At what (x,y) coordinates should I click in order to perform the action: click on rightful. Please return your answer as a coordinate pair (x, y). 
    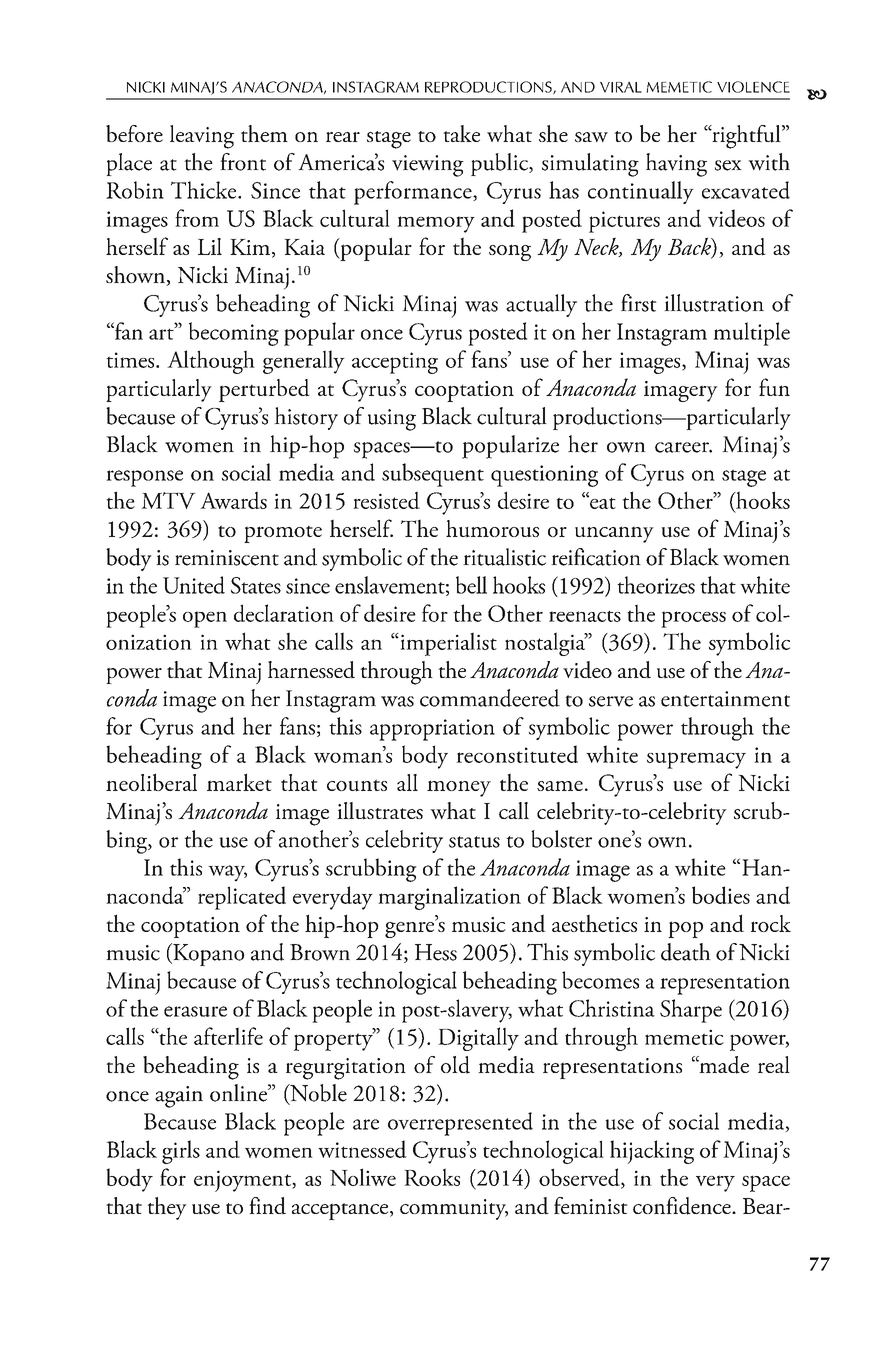
    Looking at the image, I should click on (746, 137).
